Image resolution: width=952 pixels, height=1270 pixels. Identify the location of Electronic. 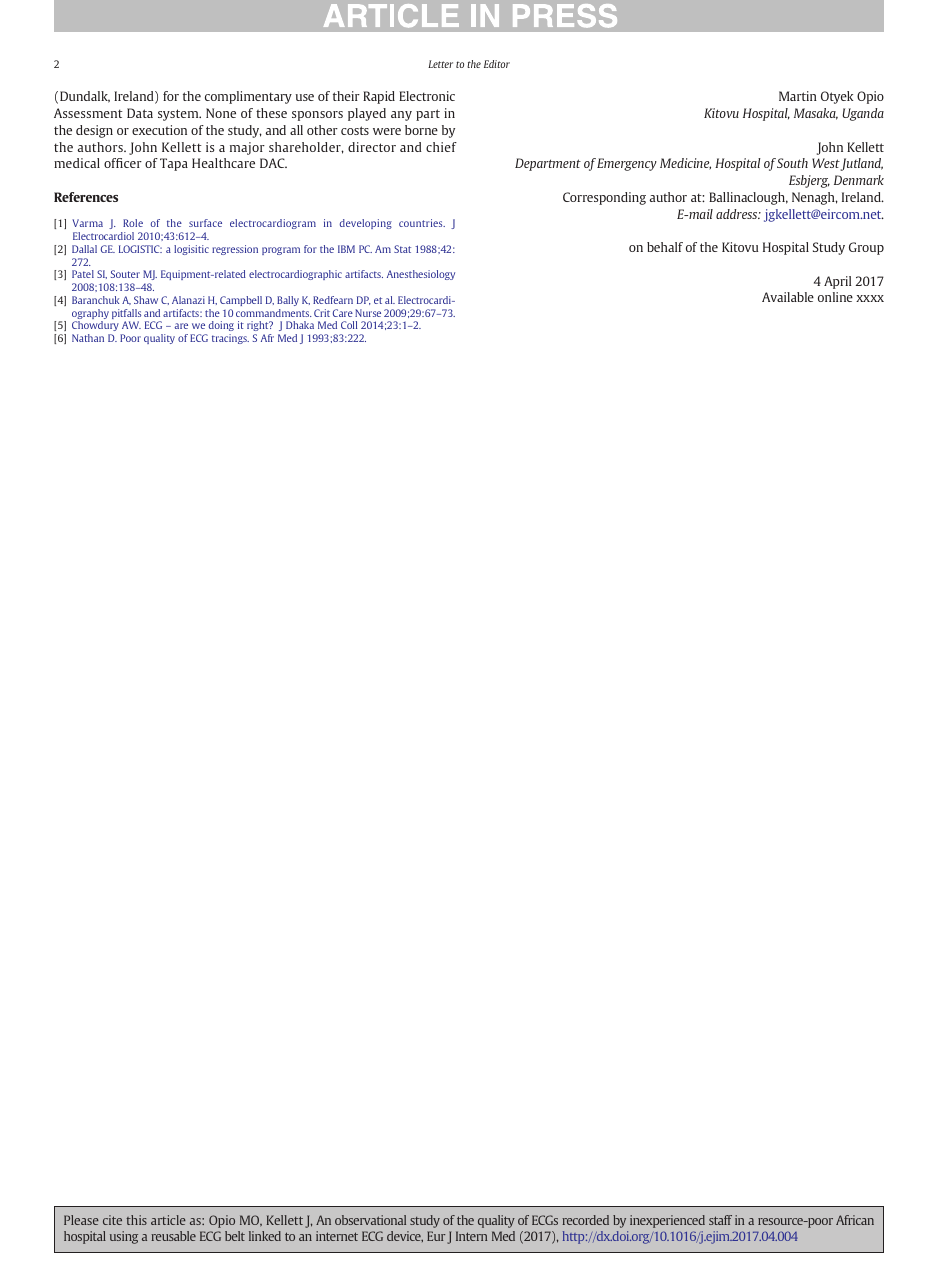
(427, 96).
